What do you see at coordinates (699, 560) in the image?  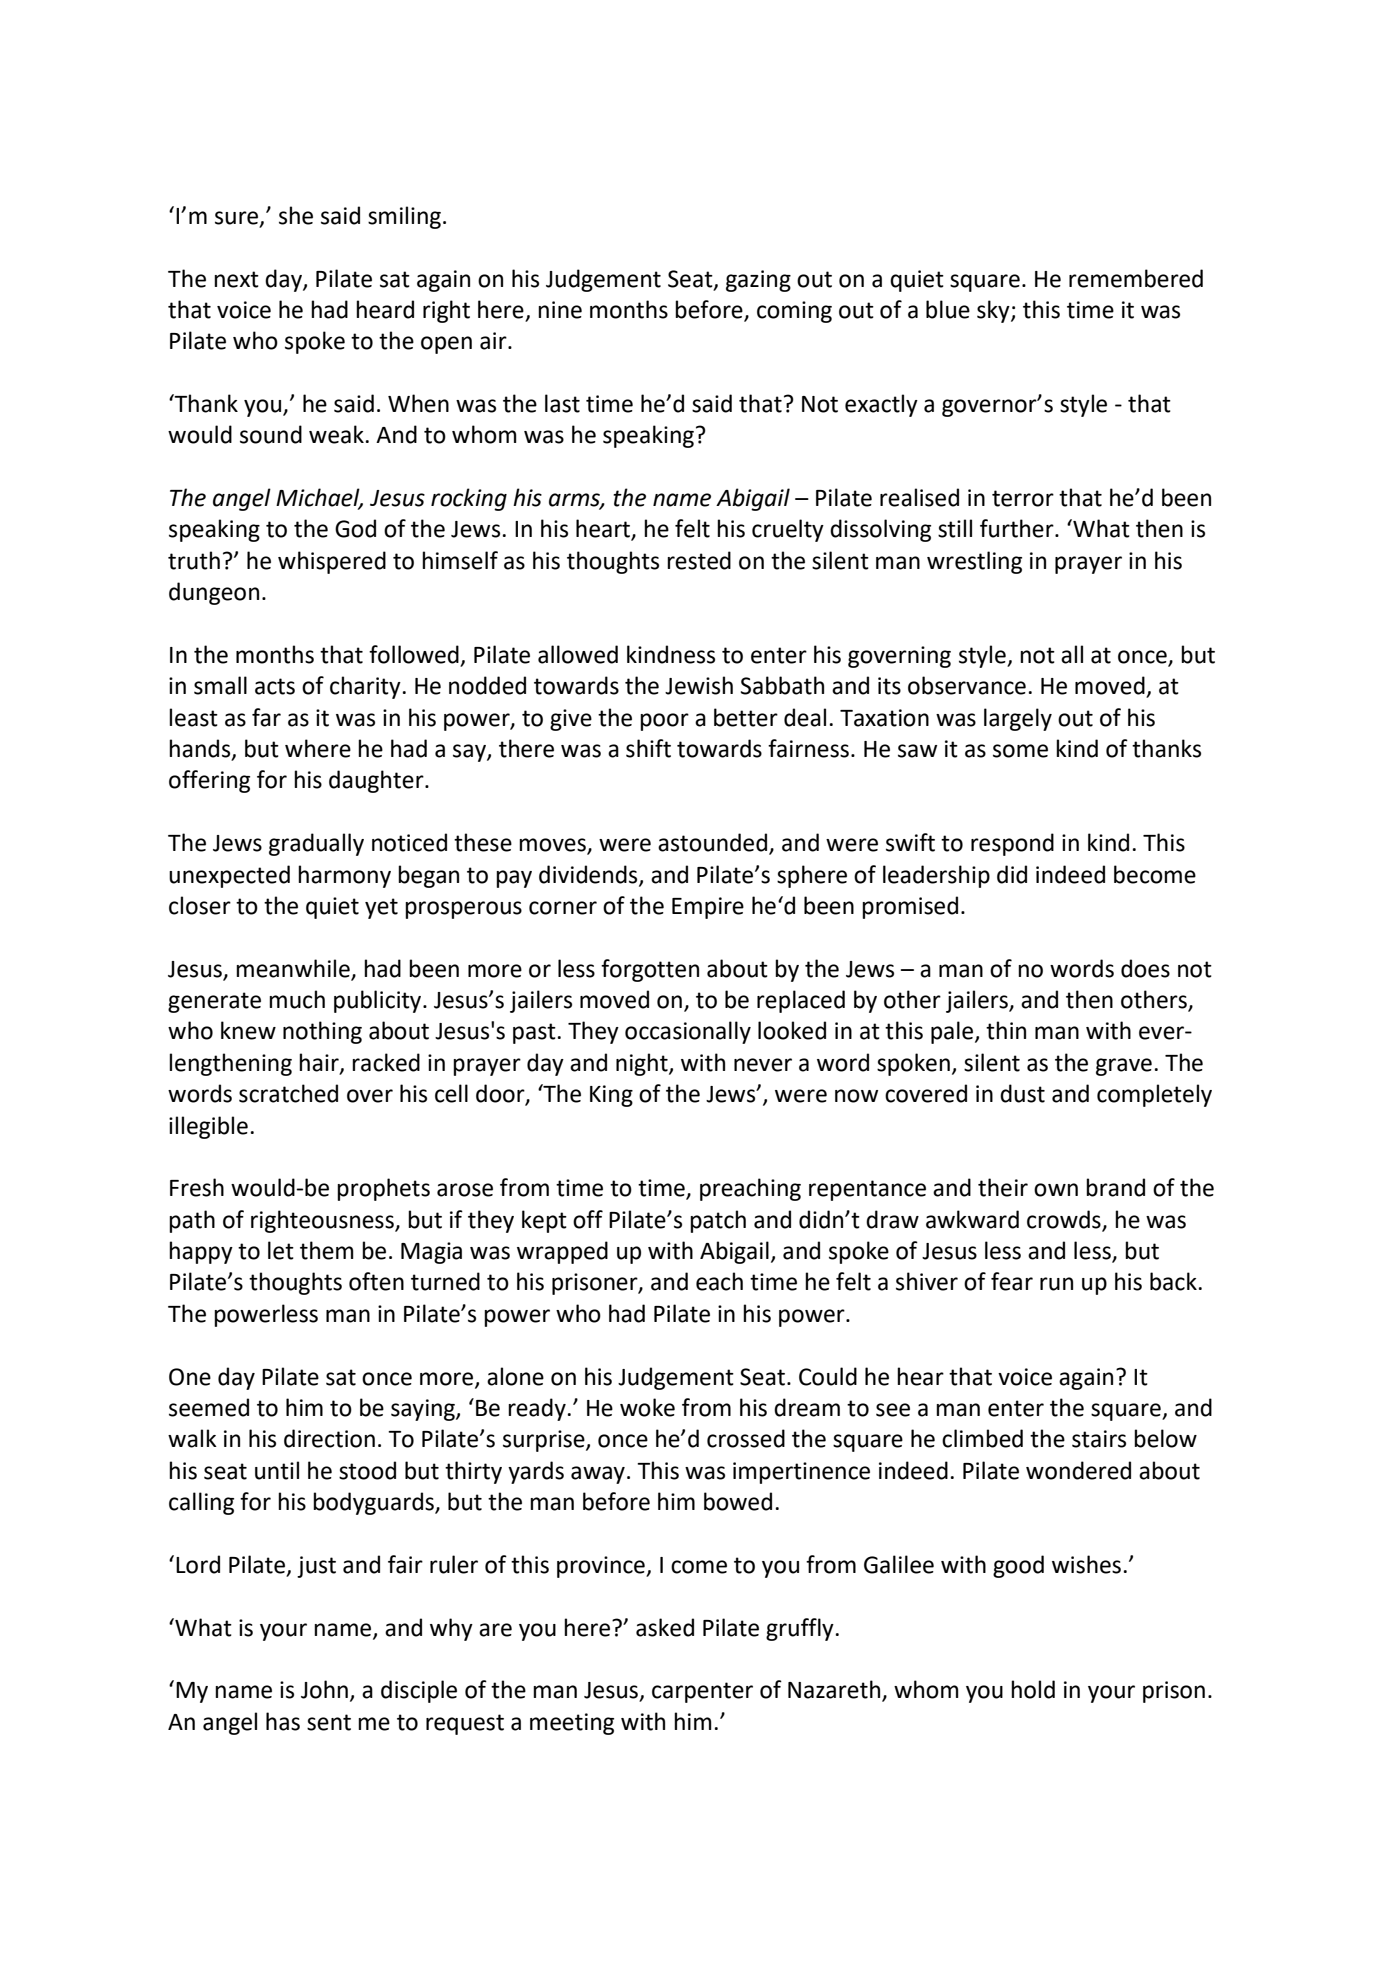 I see `rested` at bounding box center [699, 560].
